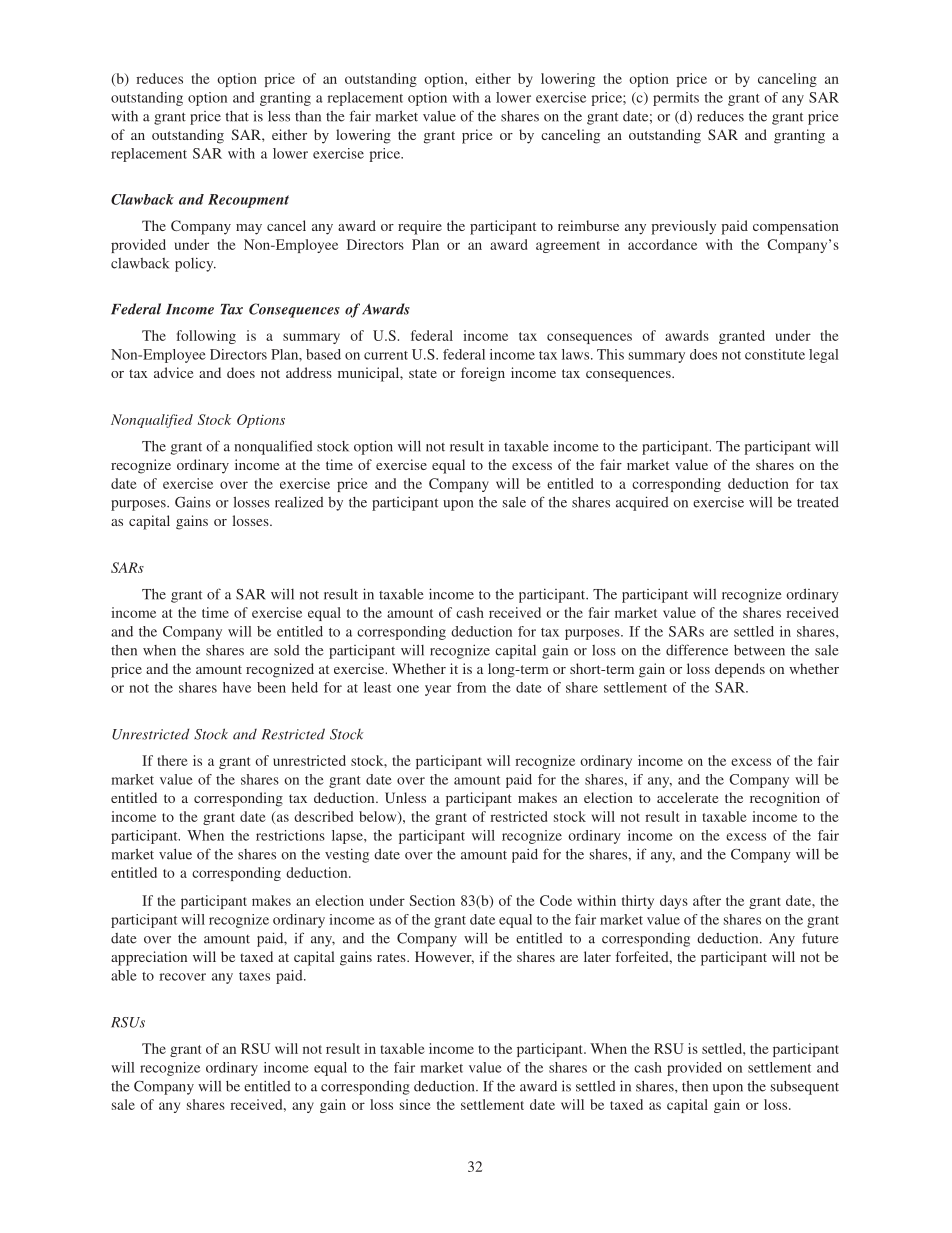  What do you see at coordinates (818, 502) in the screenshot?
I see `treated` at bounding box center [818, 502].
